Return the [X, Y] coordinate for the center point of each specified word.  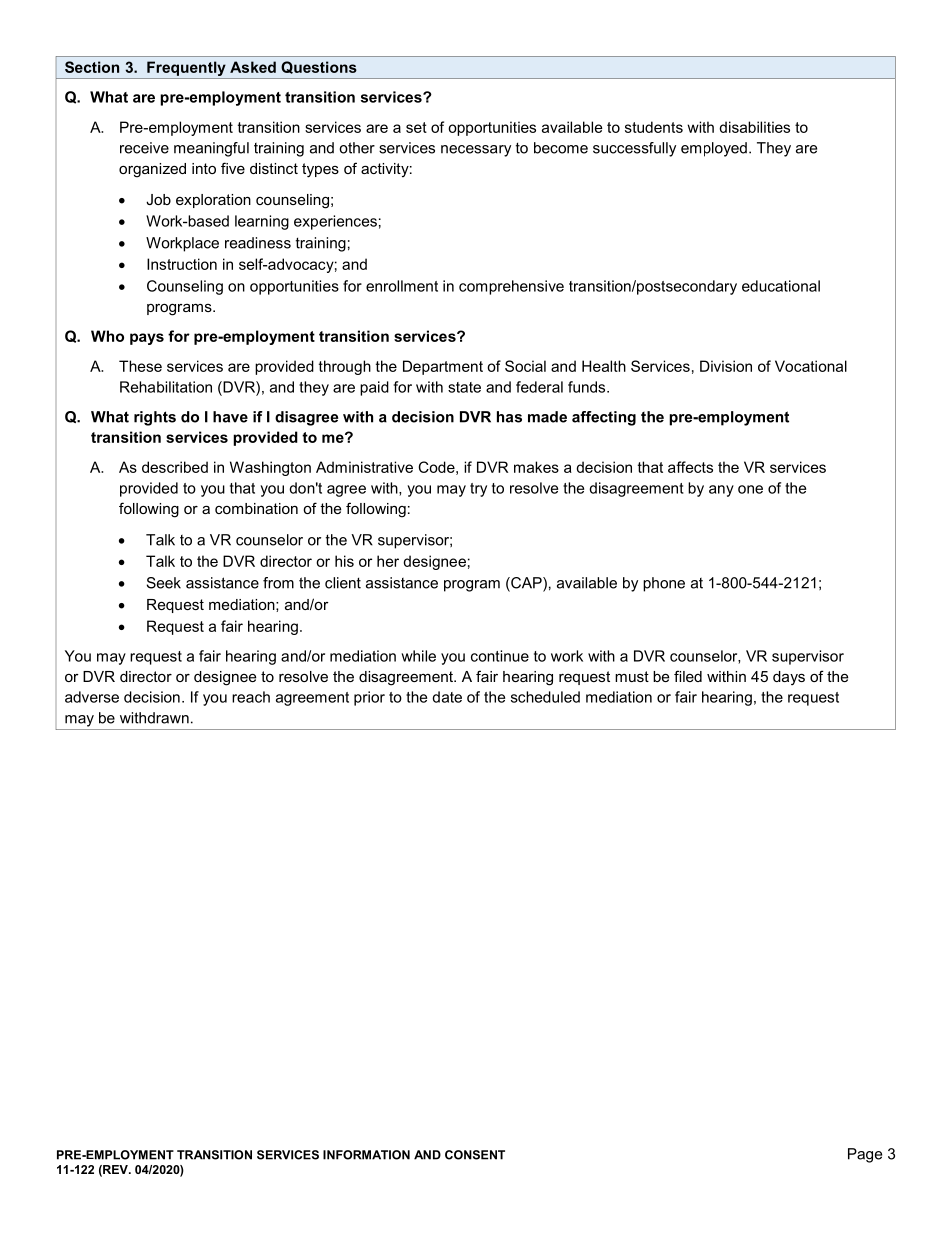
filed [688, 676]
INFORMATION [366, 1155]
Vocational [811, 366]
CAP [526, 584]
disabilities [754, 127]
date [447, 697]
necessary [476, 151]
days [789, 678]
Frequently [186, 70]
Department [443, 367]
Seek [164, 583]
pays [147, 339]
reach [251, 697]
